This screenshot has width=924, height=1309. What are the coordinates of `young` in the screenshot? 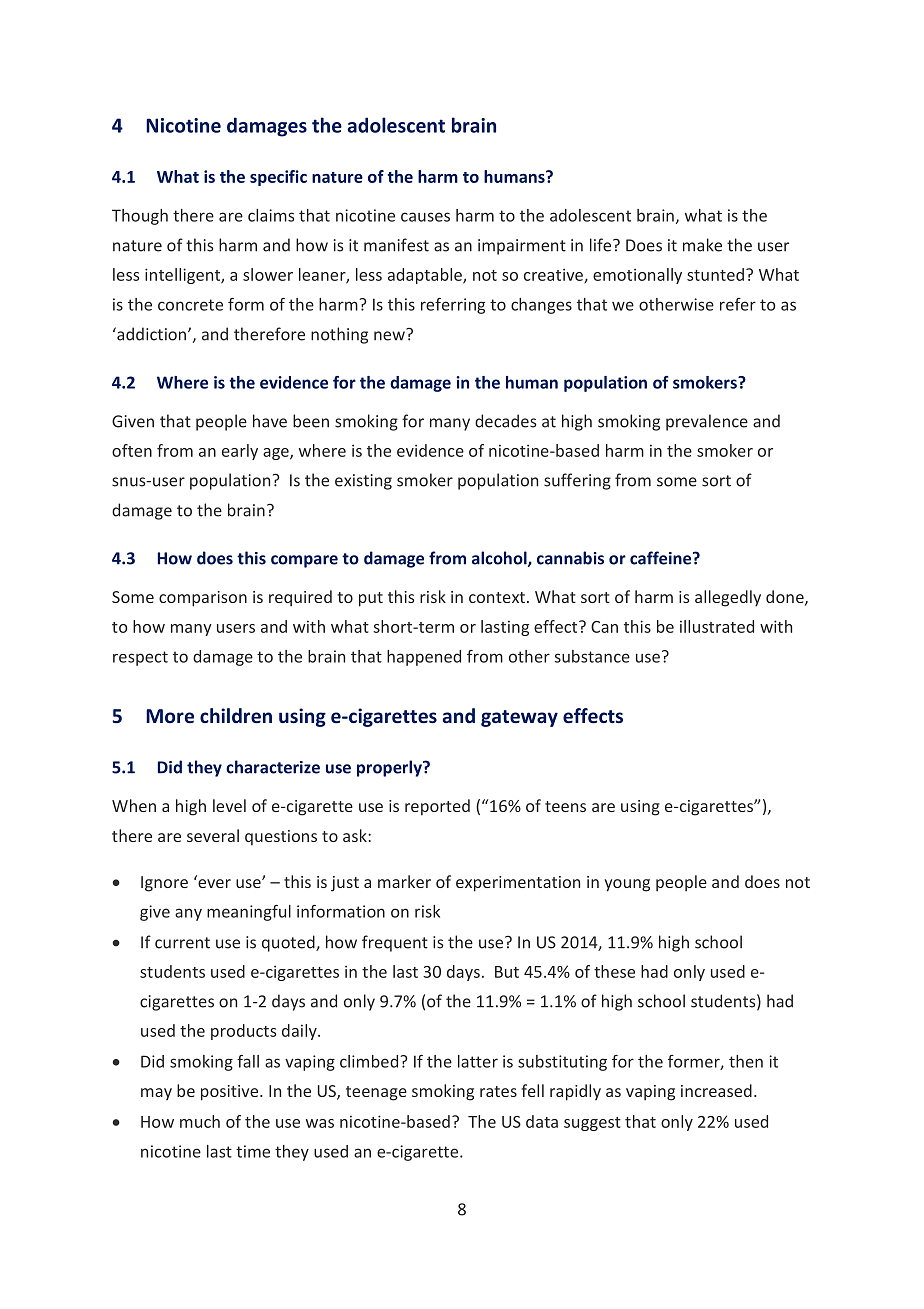 It's located at (627, 885).
